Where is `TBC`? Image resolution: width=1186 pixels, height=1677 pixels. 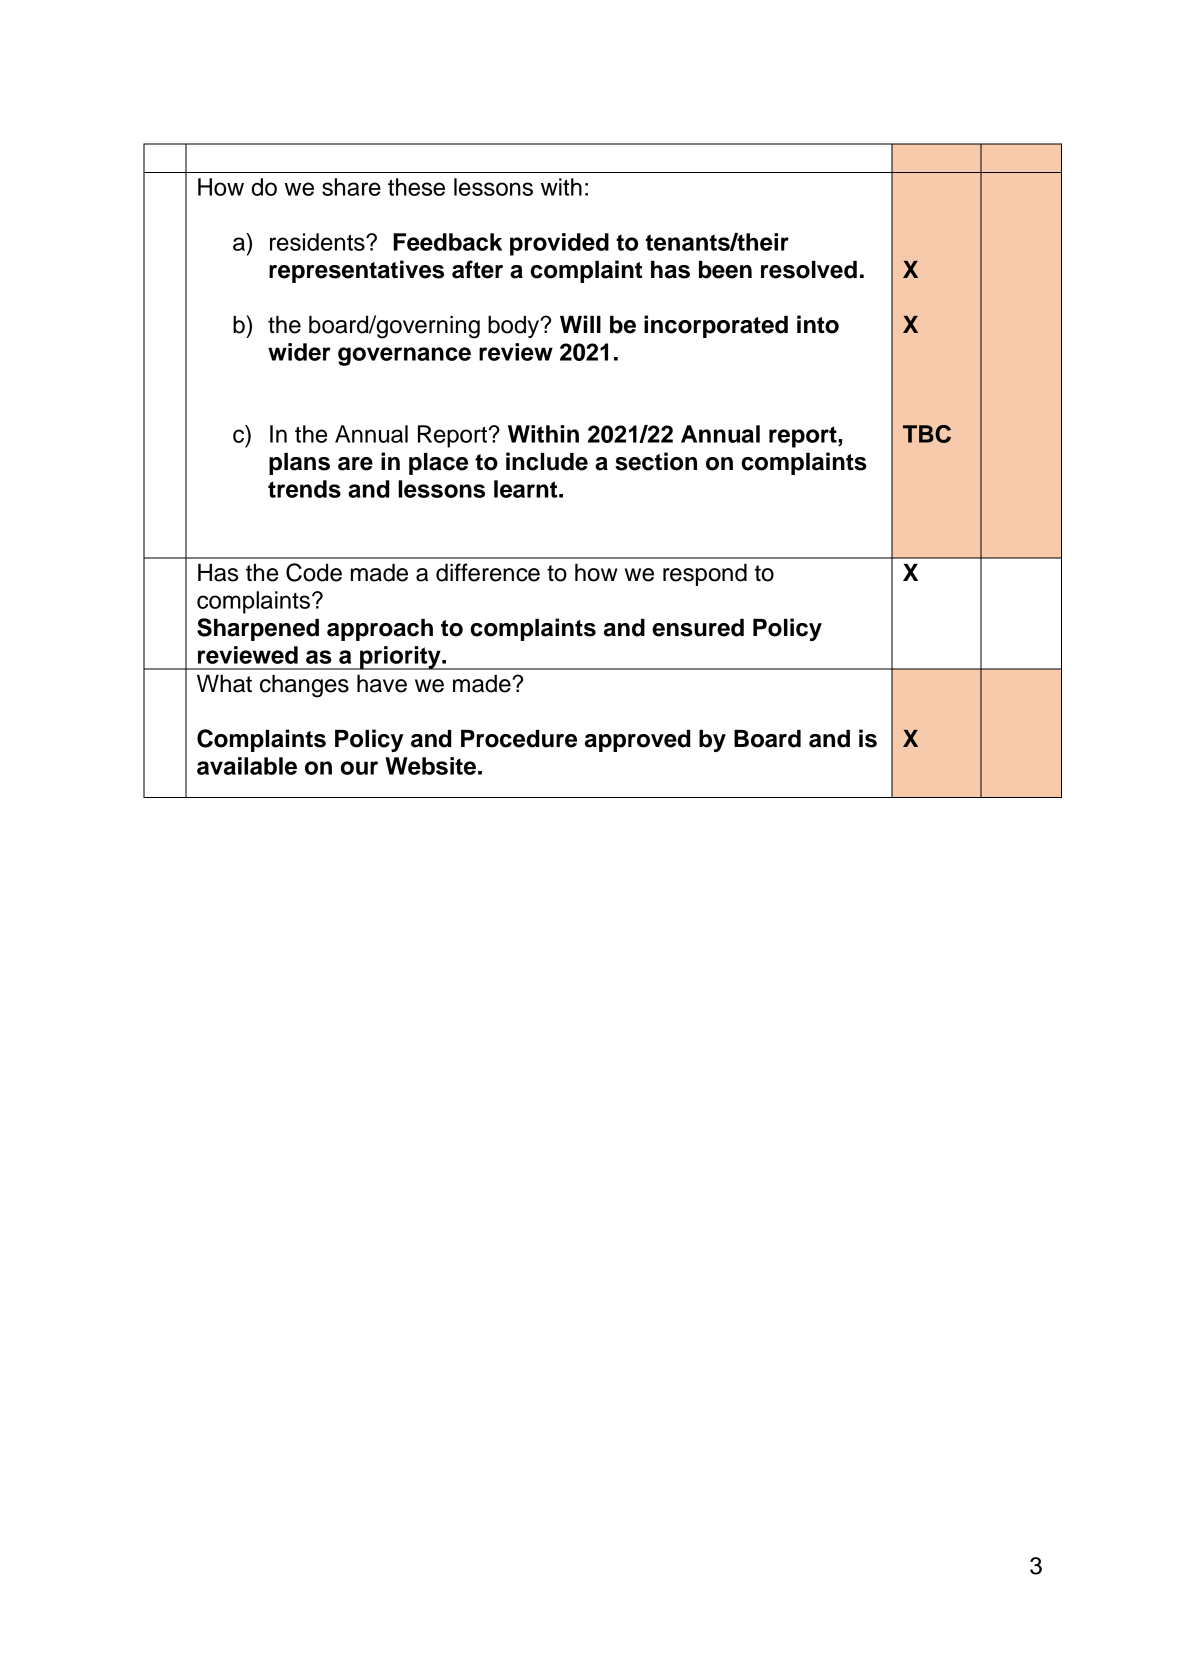 TBC is located at coordinates (927, 434).
